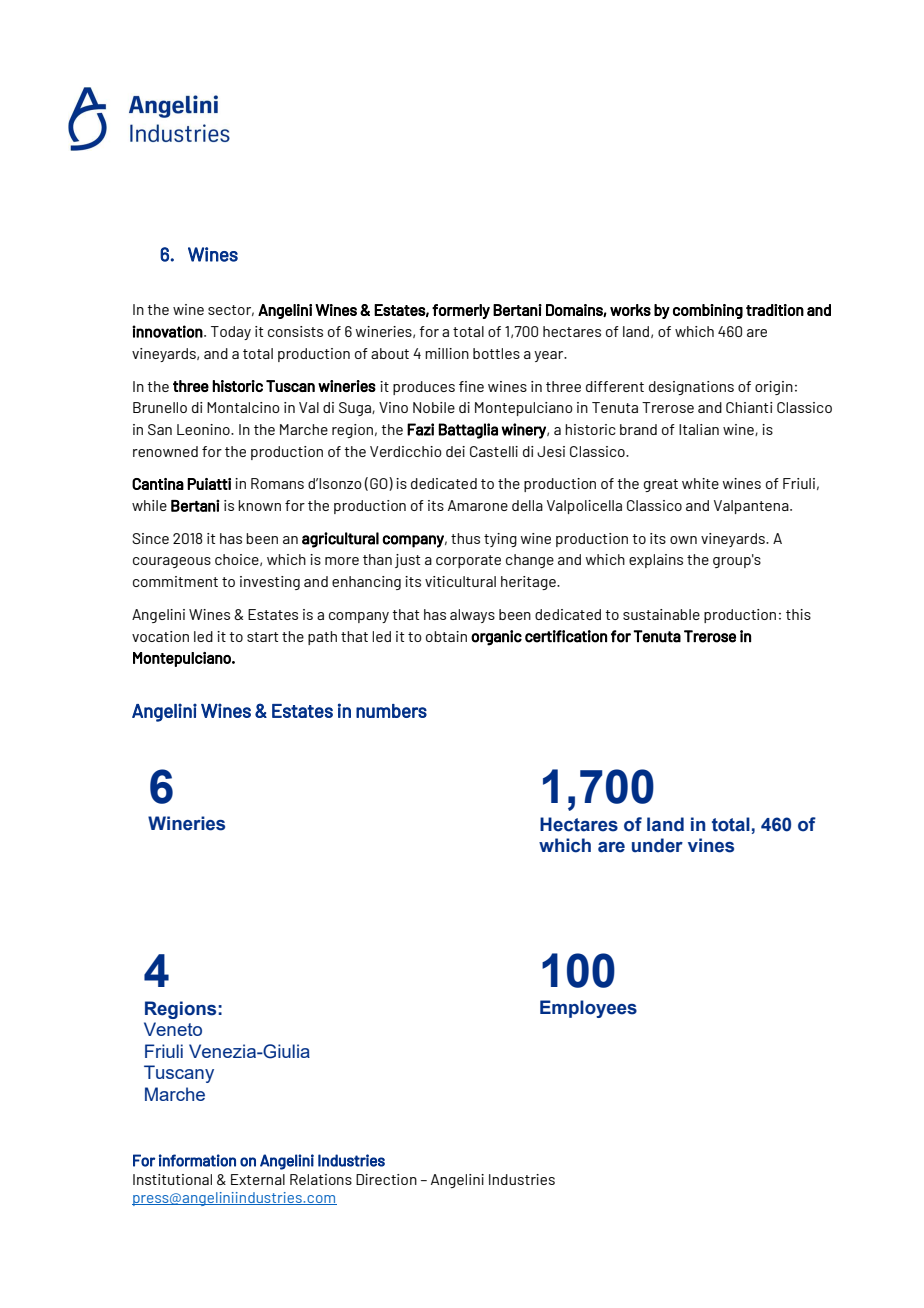 The width and height of the screenshot is (924, 1308). What do you see at coordinates (231, 333) in the screenshot?
I see `Today` at bounding box center [231, 333].
